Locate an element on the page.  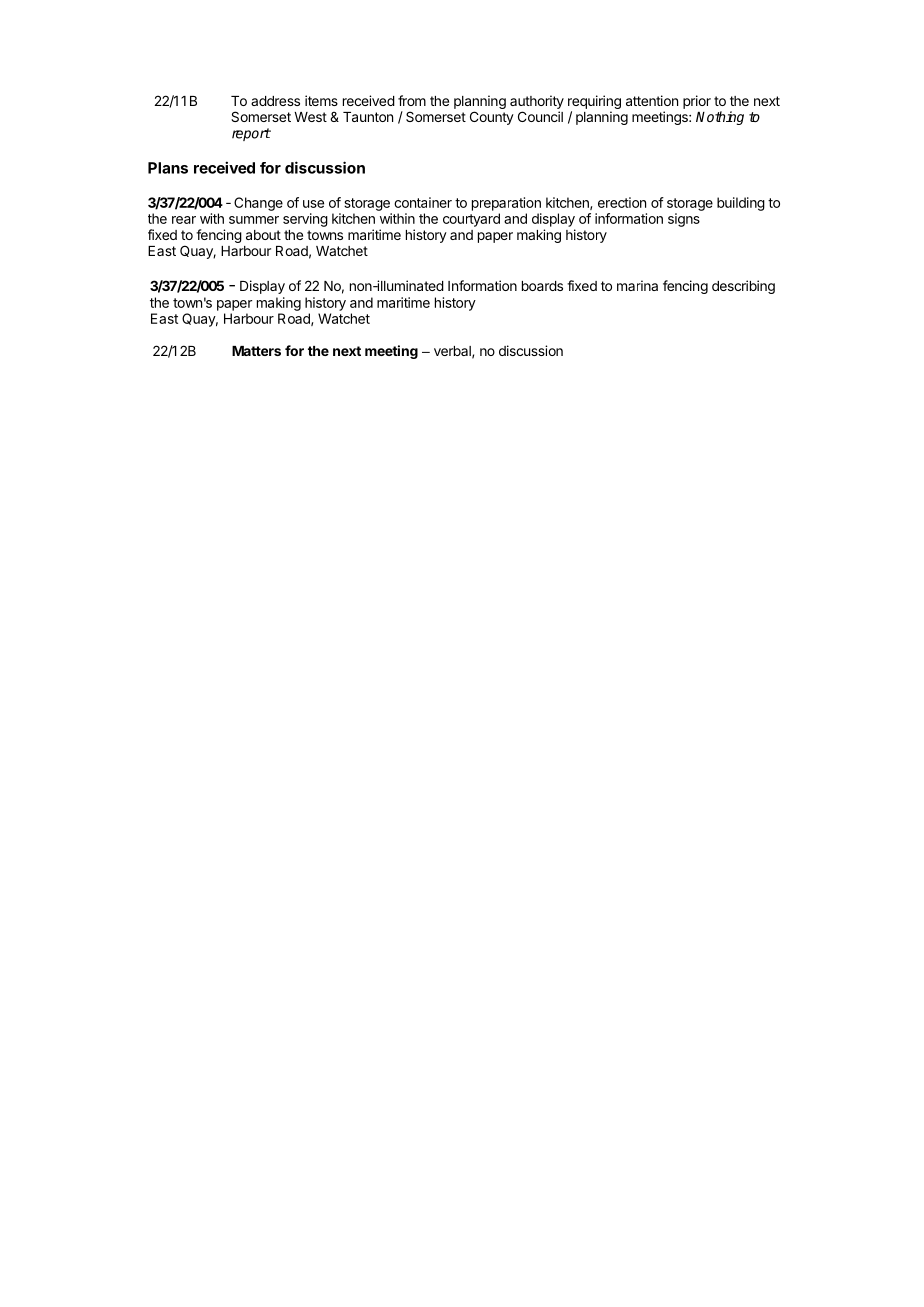
boards is located at coordinates (542, 286).
